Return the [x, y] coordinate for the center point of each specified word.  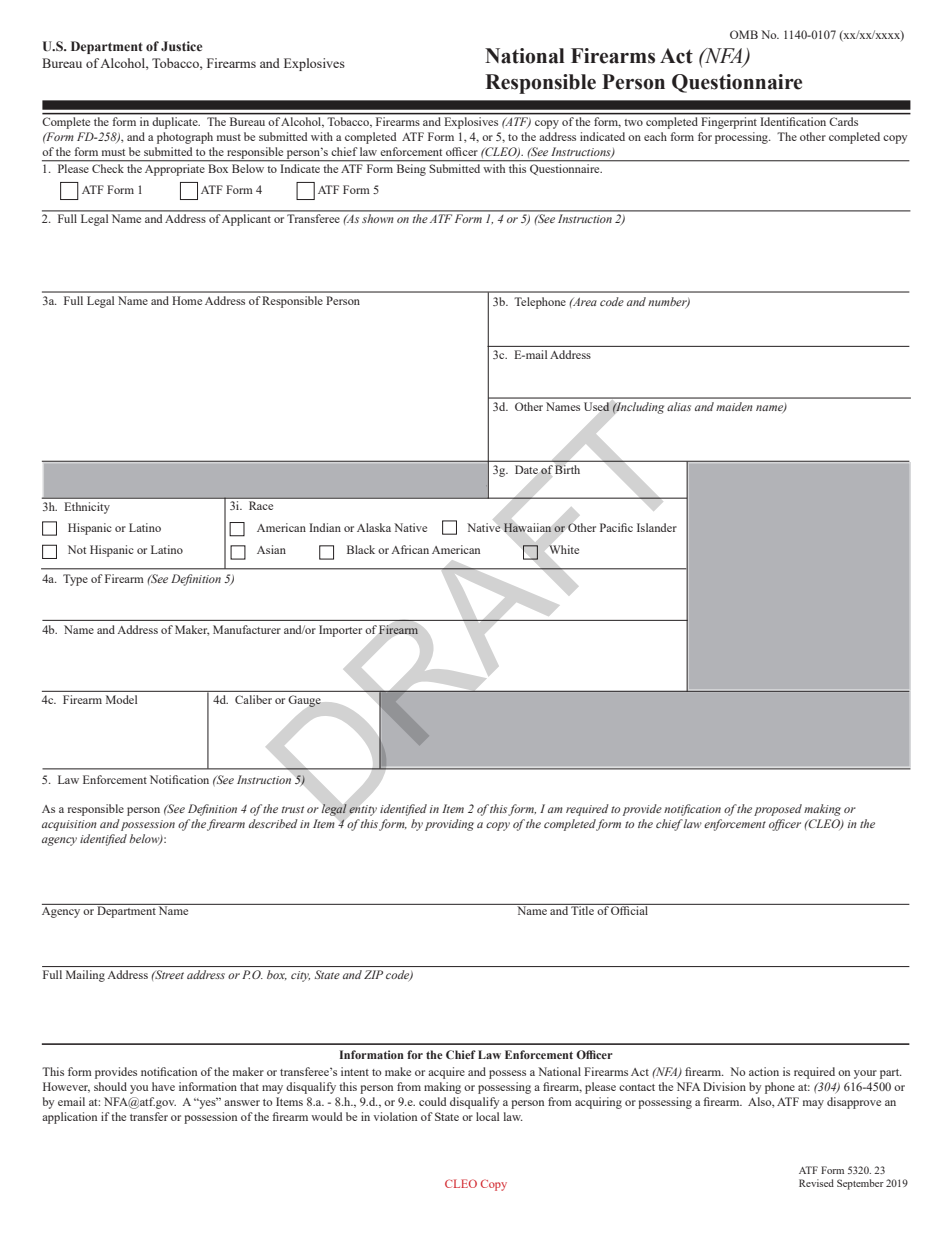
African [410, 549]
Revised [816, 1183]
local [487, 1116]
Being [411, 168]
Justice [181, 46]
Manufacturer [247, 629]
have [163, 1086]
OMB [744, 34]
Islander [657, 527]
